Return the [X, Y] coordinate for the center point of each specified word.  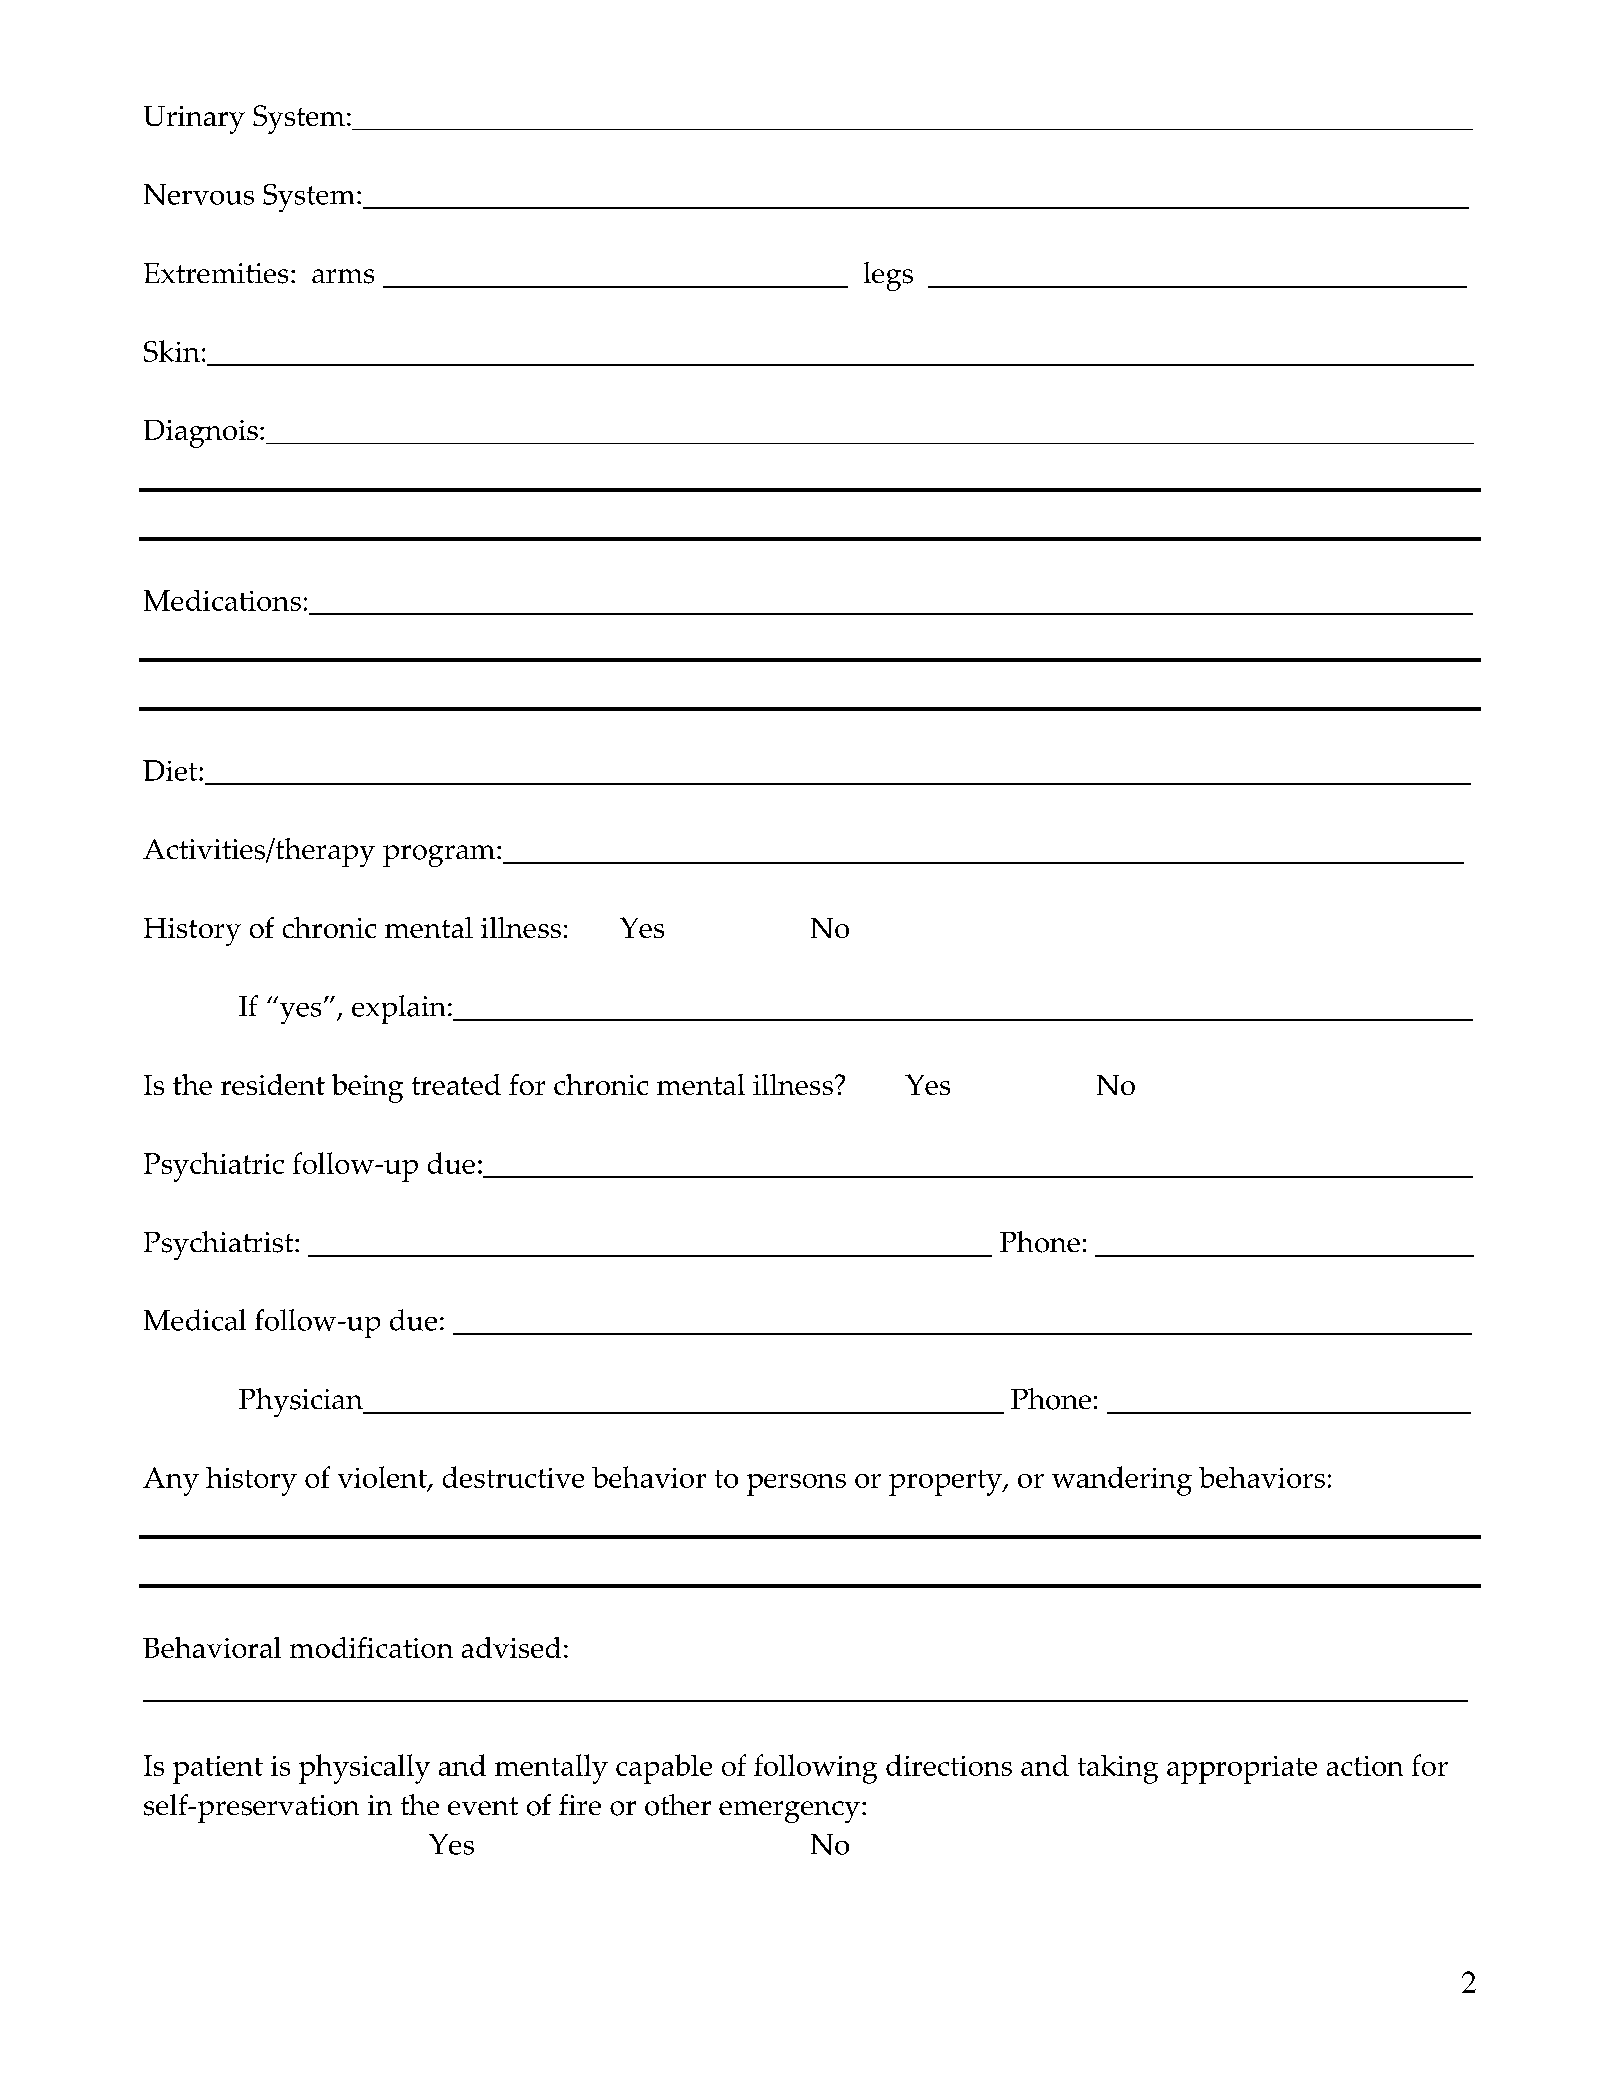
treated [456, 1084]
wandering [1122, 1481]
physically [364, 1769]
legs [888, 276]
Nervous [199, 194]
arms [343, 276]
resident [273, 1084]
